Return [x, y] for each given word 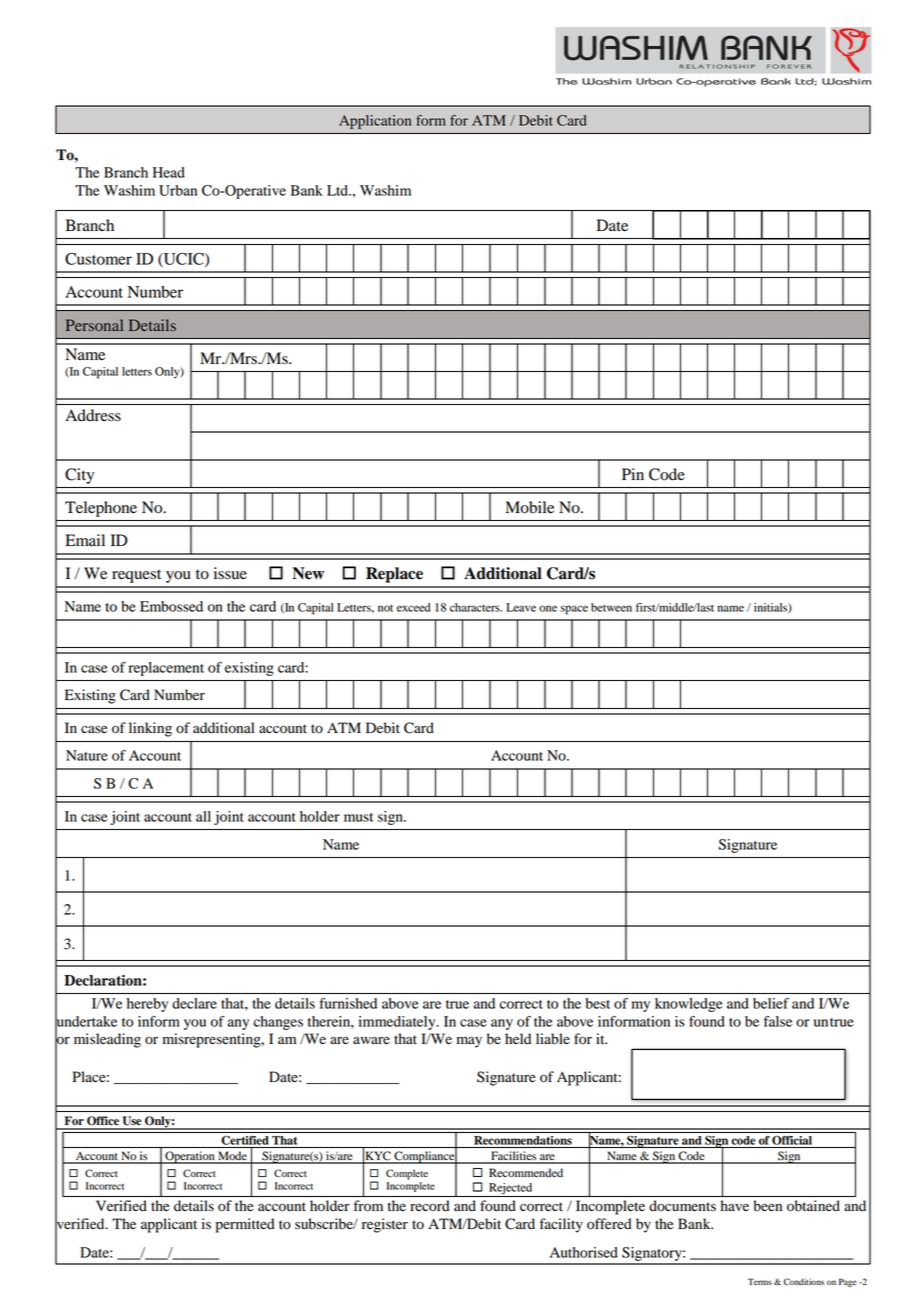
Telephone [101, 509]
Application [375, 122]
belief [771, 1003]
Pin [633, 474]
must [358, 817]
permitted [245, 1225]
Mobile [529, 507]
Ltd [339, 190]
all [203, 816]
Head [169, 172]
